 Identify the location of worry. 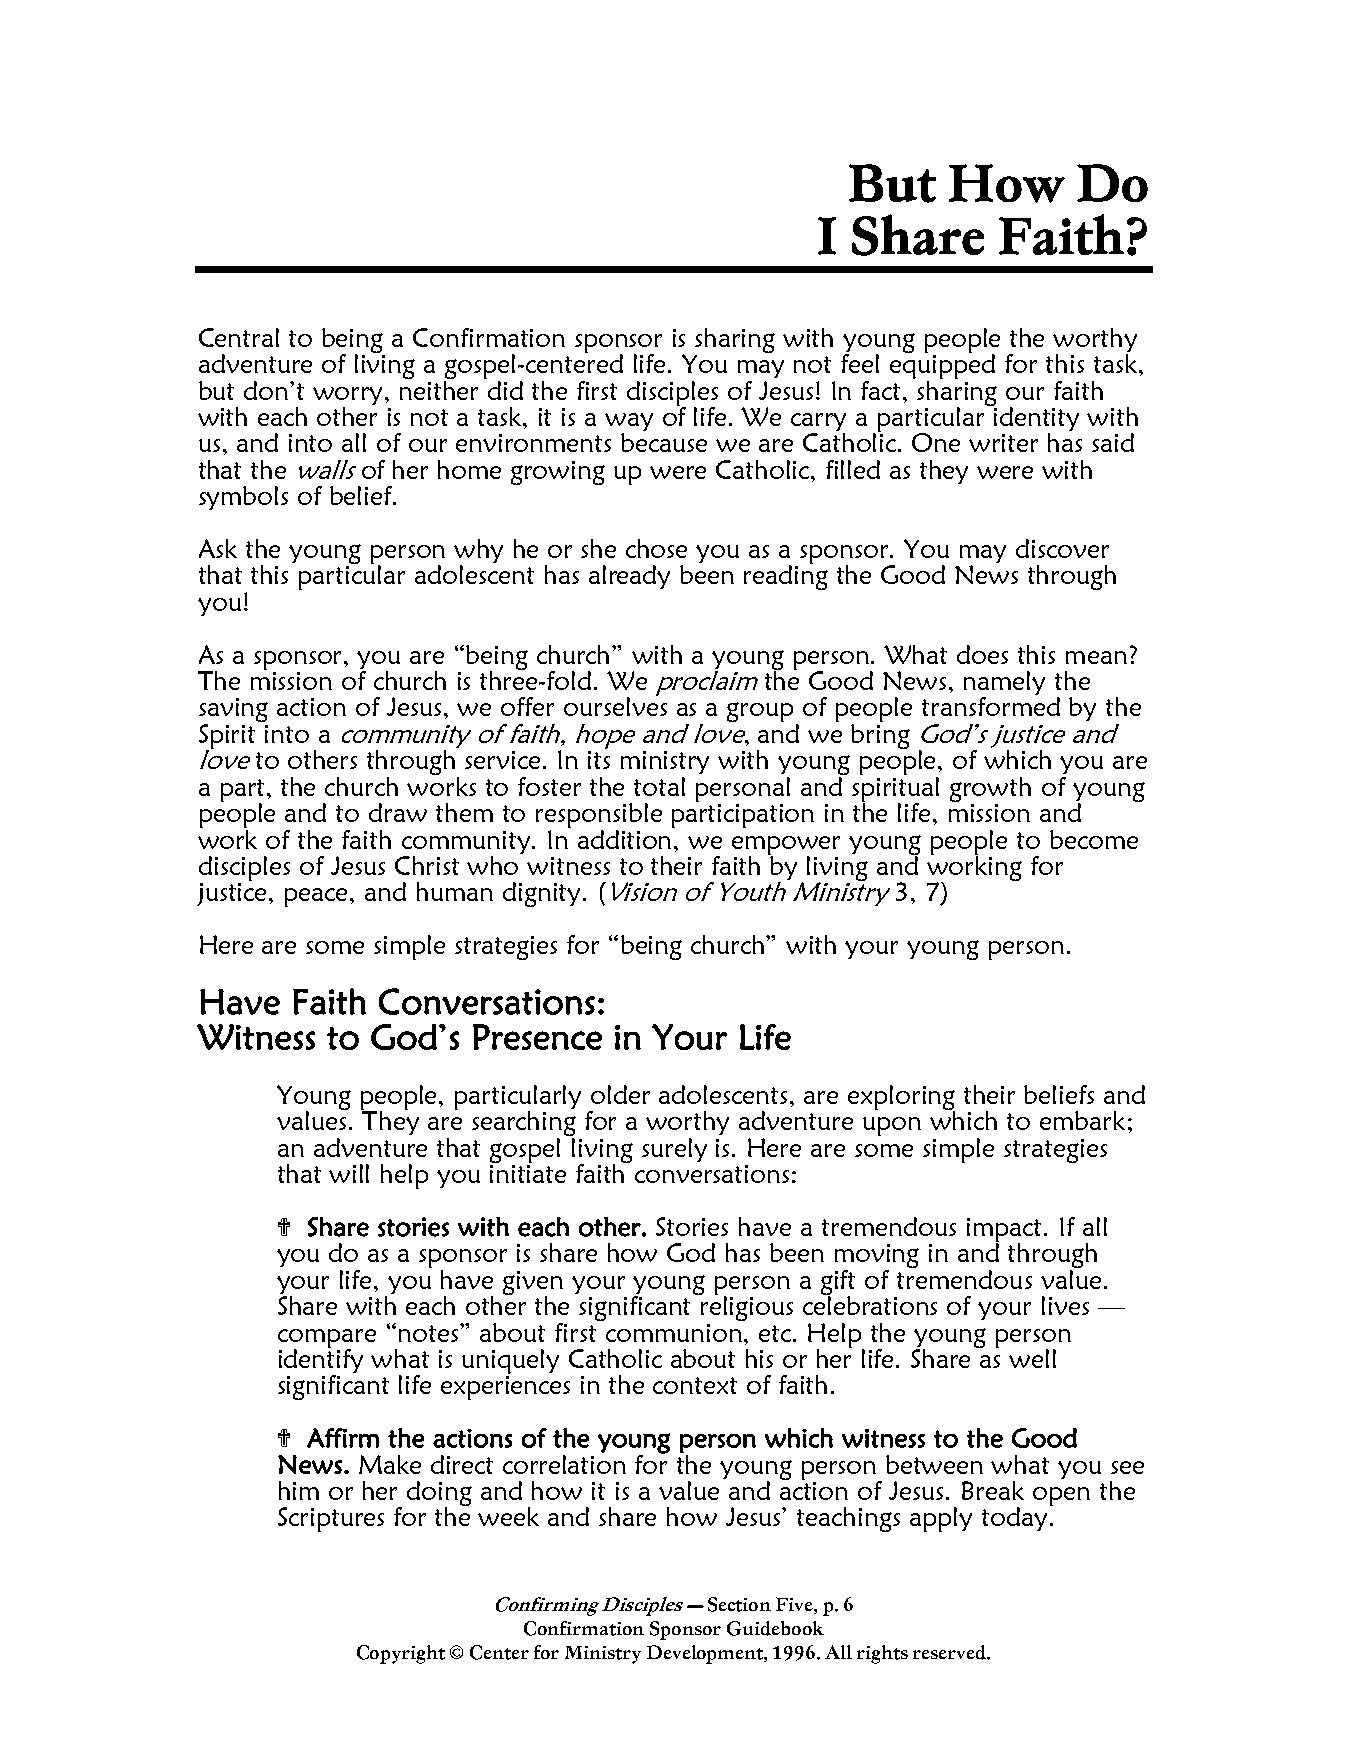
(349, 396).
